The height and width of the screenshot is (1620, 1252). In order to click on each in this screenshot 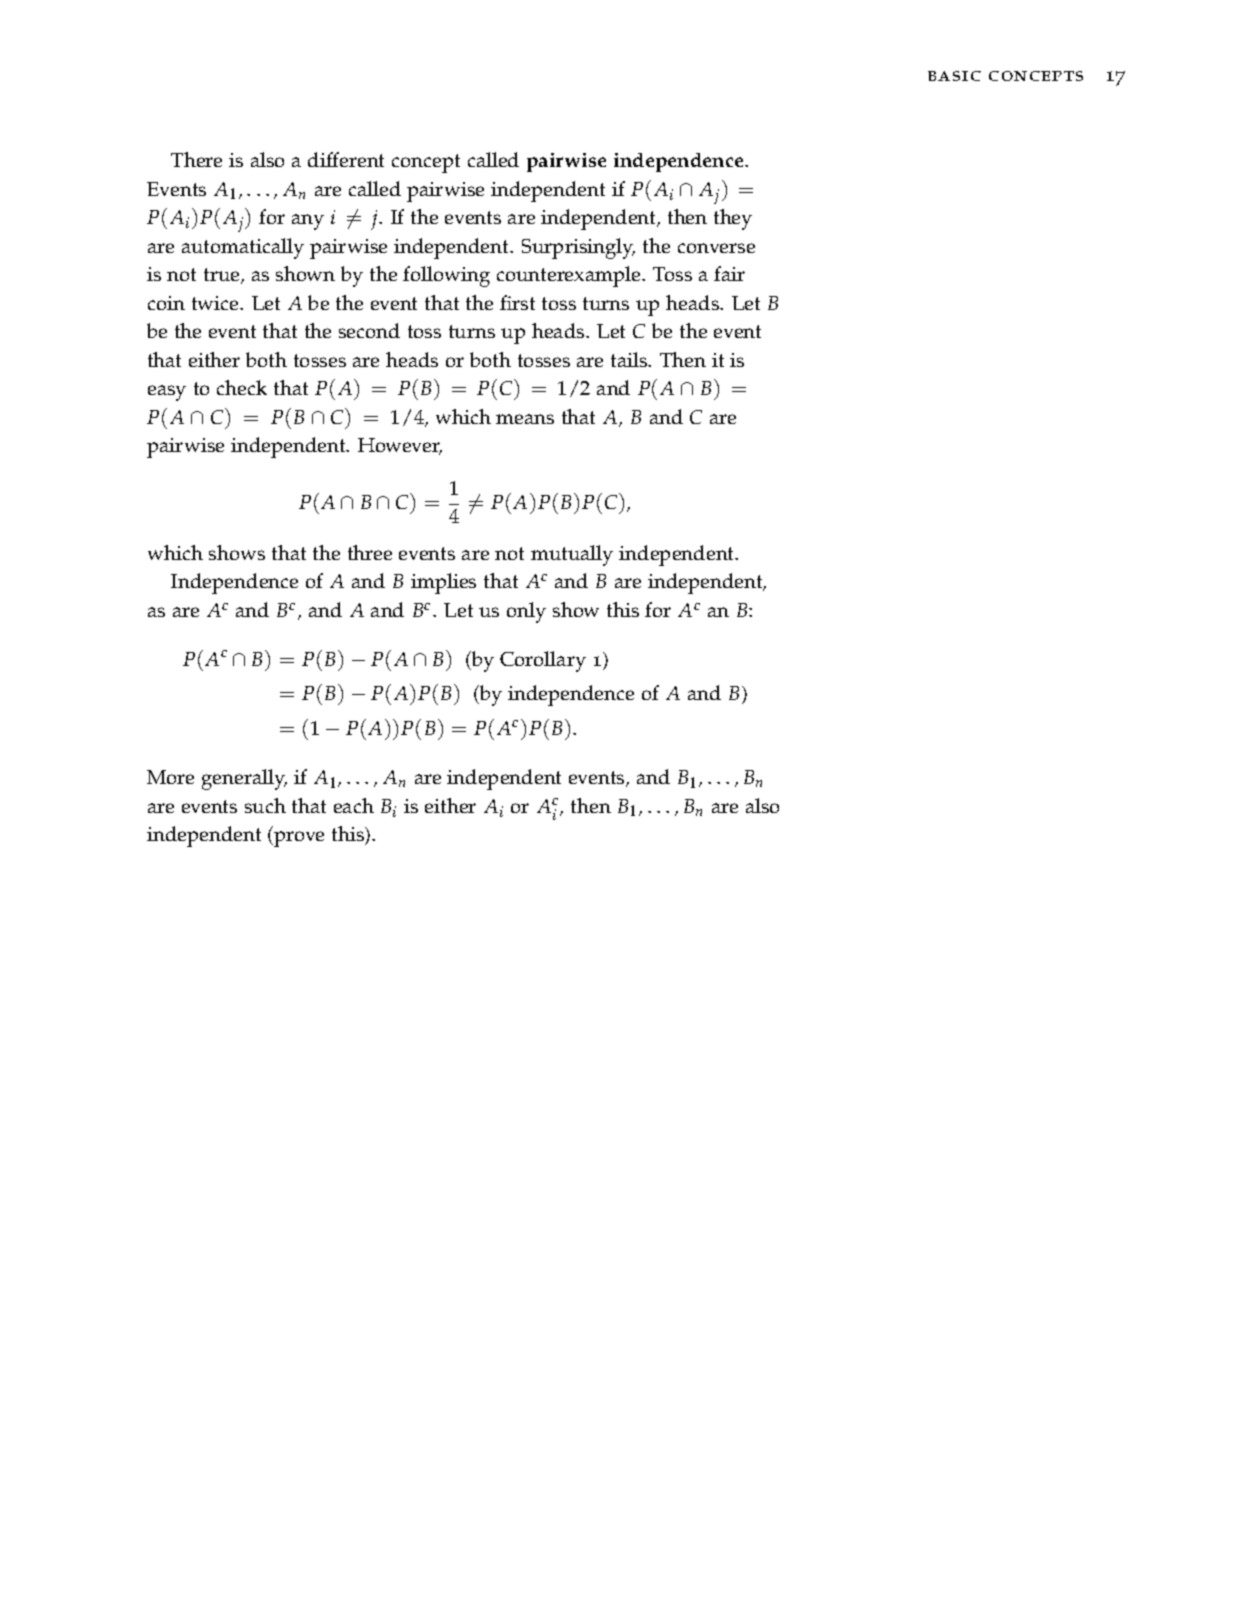, I will do `click(354, 805)`.
